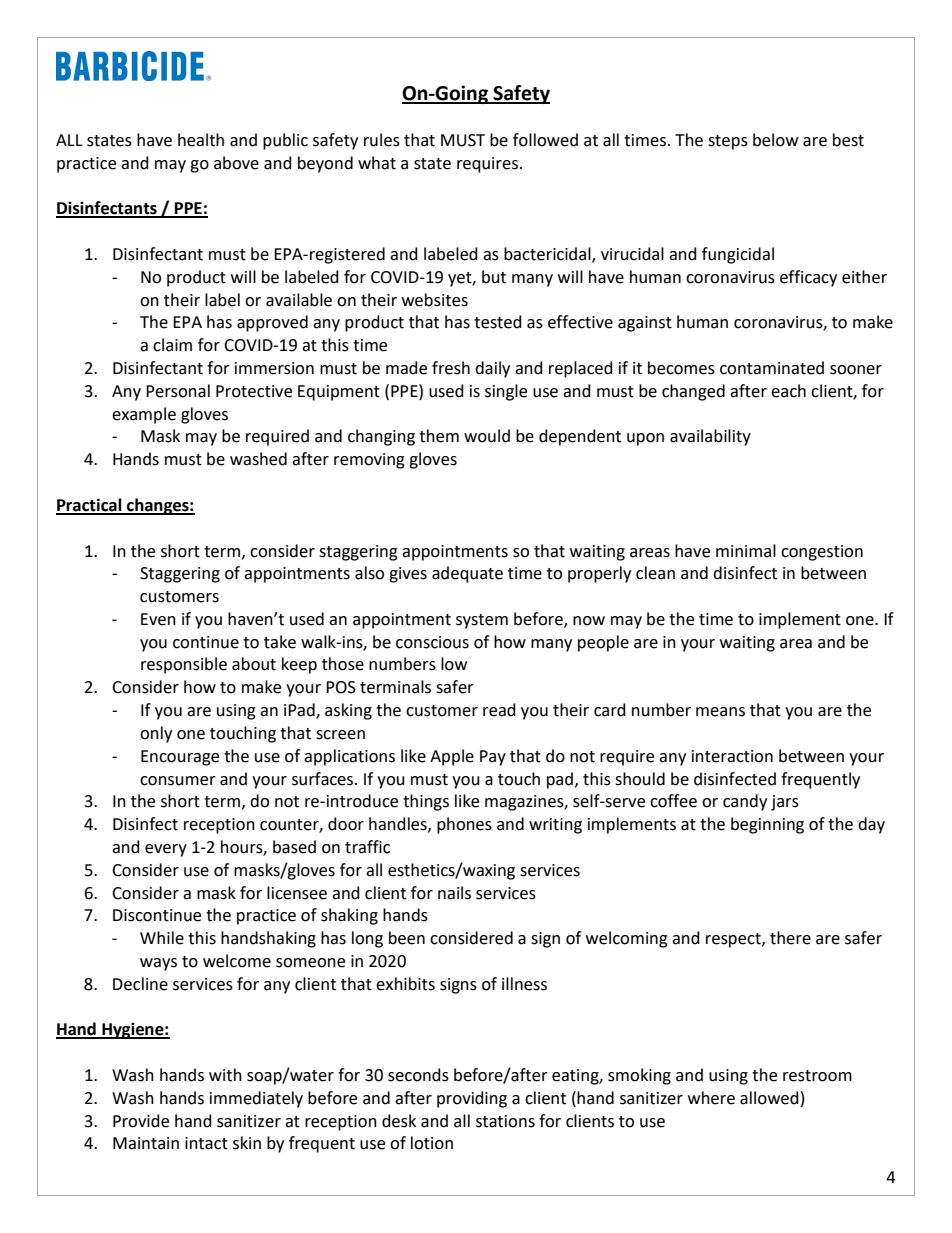 The width and height of the document is (952, 1233). Describe the element at coordinates (464, 825) in the document. I see `phones` at that location.
